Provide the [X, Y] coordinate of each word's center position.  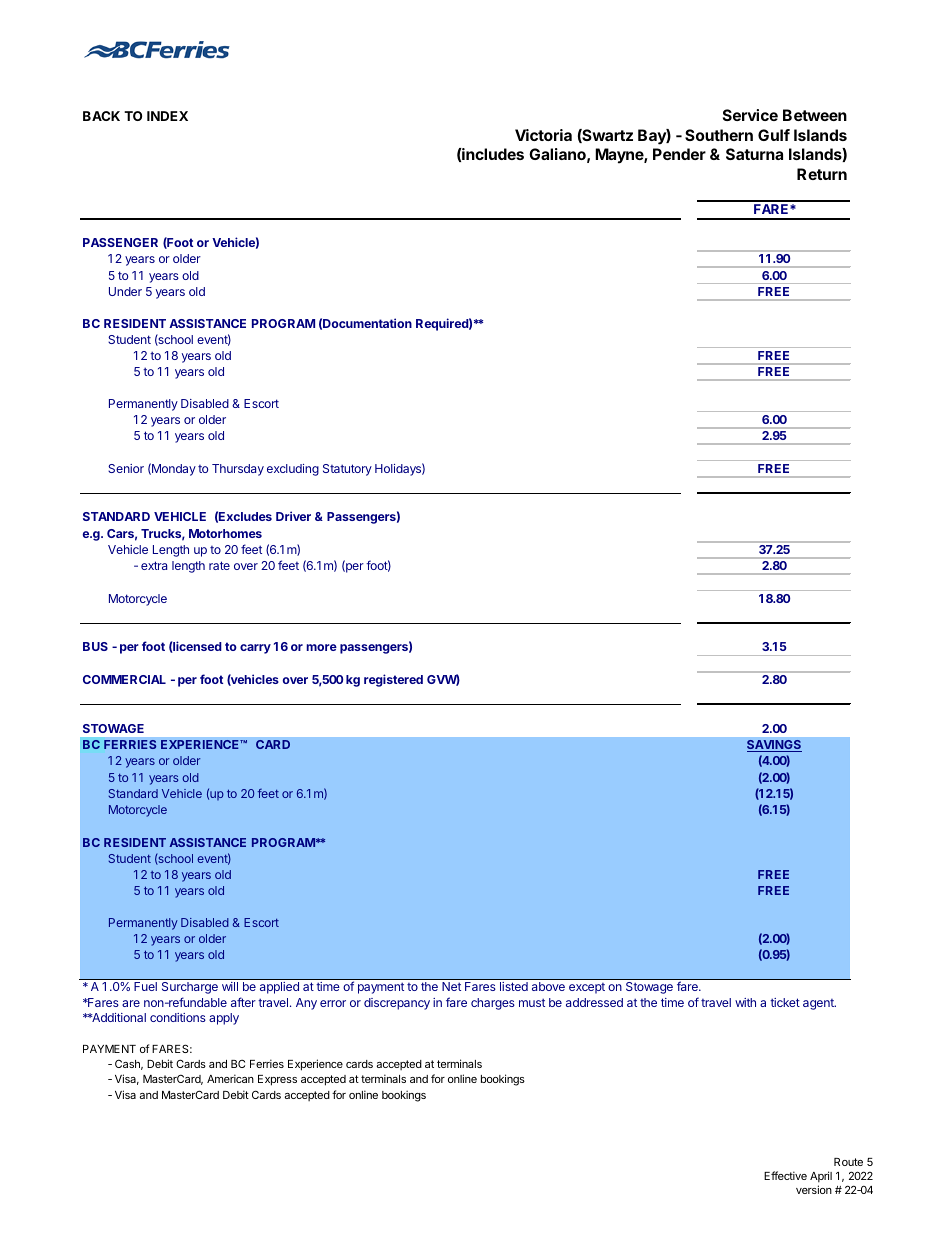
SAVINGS [774, 746]
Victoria [543, 135]
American [230, 1078]
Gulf [774, 135]
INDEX [167, 116]
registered [393, 680]
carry [255, 649]
